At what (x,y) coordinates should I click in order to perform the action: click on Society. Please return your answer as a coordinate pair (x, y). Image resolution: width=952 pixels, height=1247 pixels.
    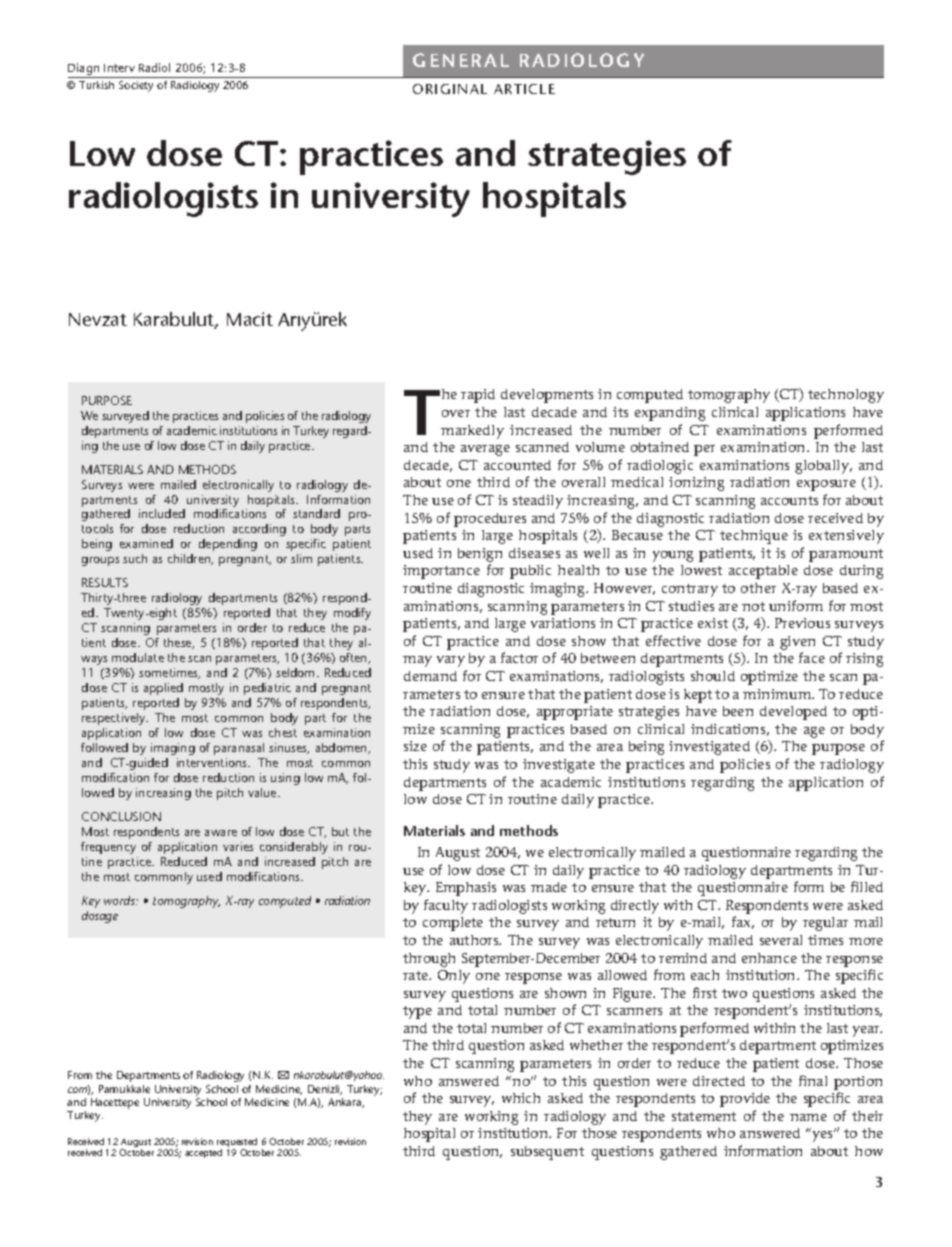
    Looking at the image, I should click on (136, 86).
